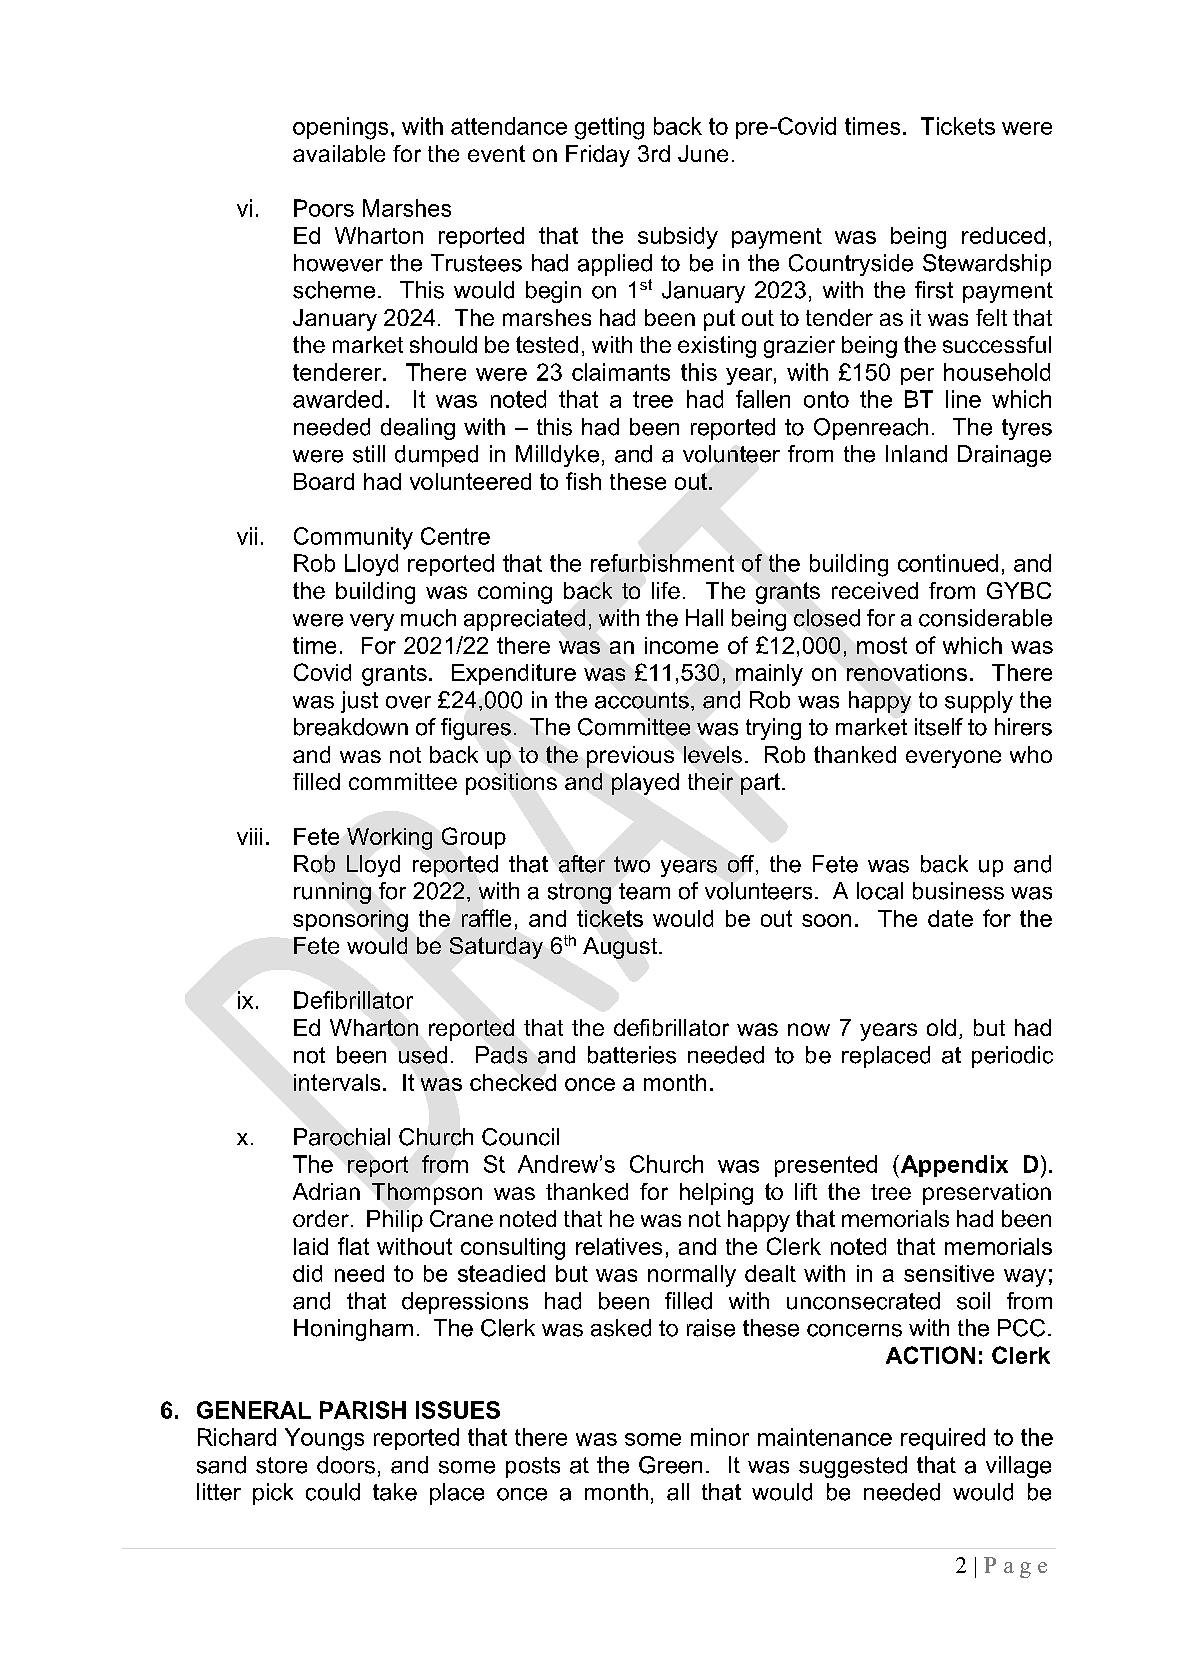 The image size is (1178, 1666). What do you see at coordinates (1003, 235) in the page?
I see `reduced` at bounding box center [1003, 235].
